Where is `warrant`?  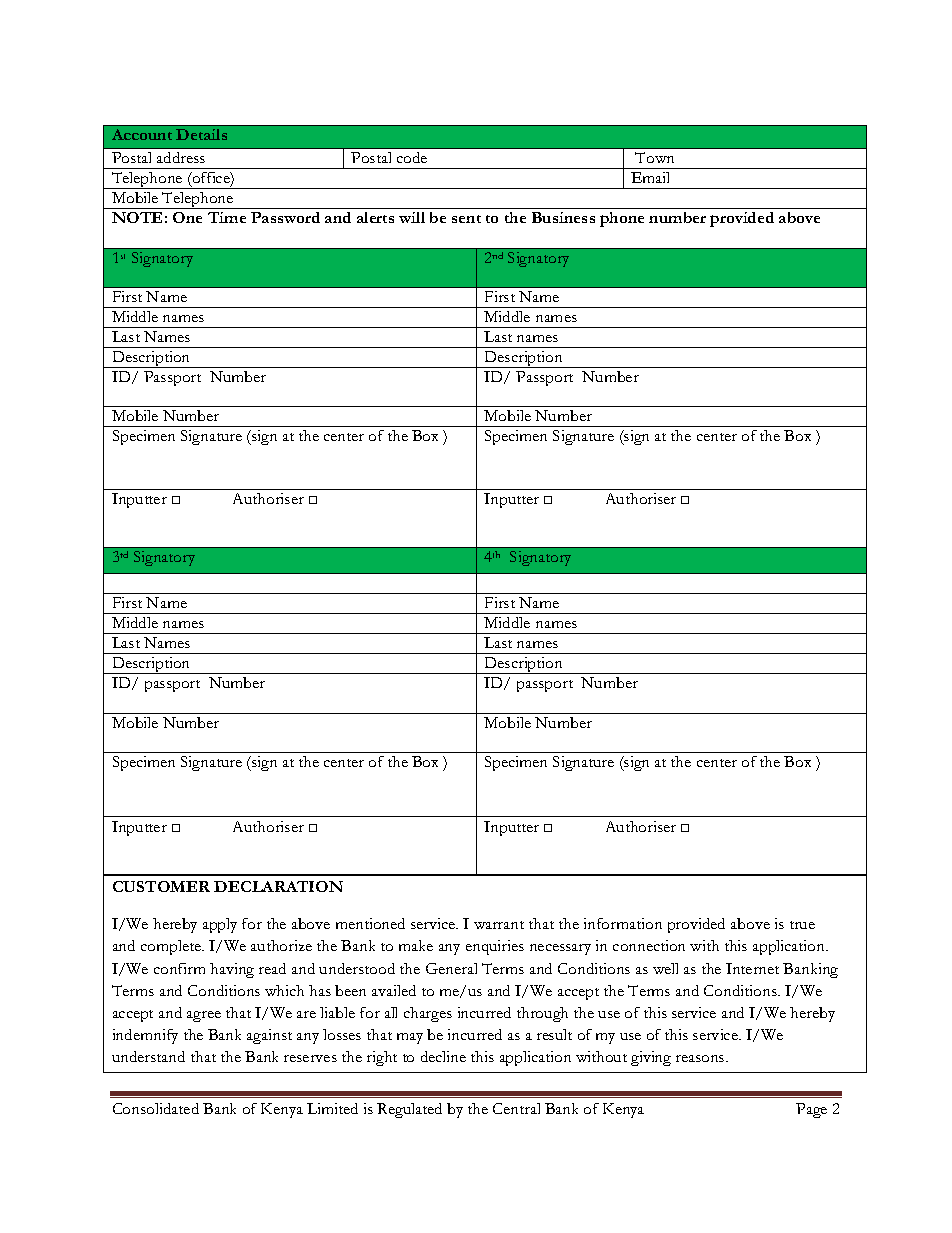
warrant is located at coordinates (499, 925).
